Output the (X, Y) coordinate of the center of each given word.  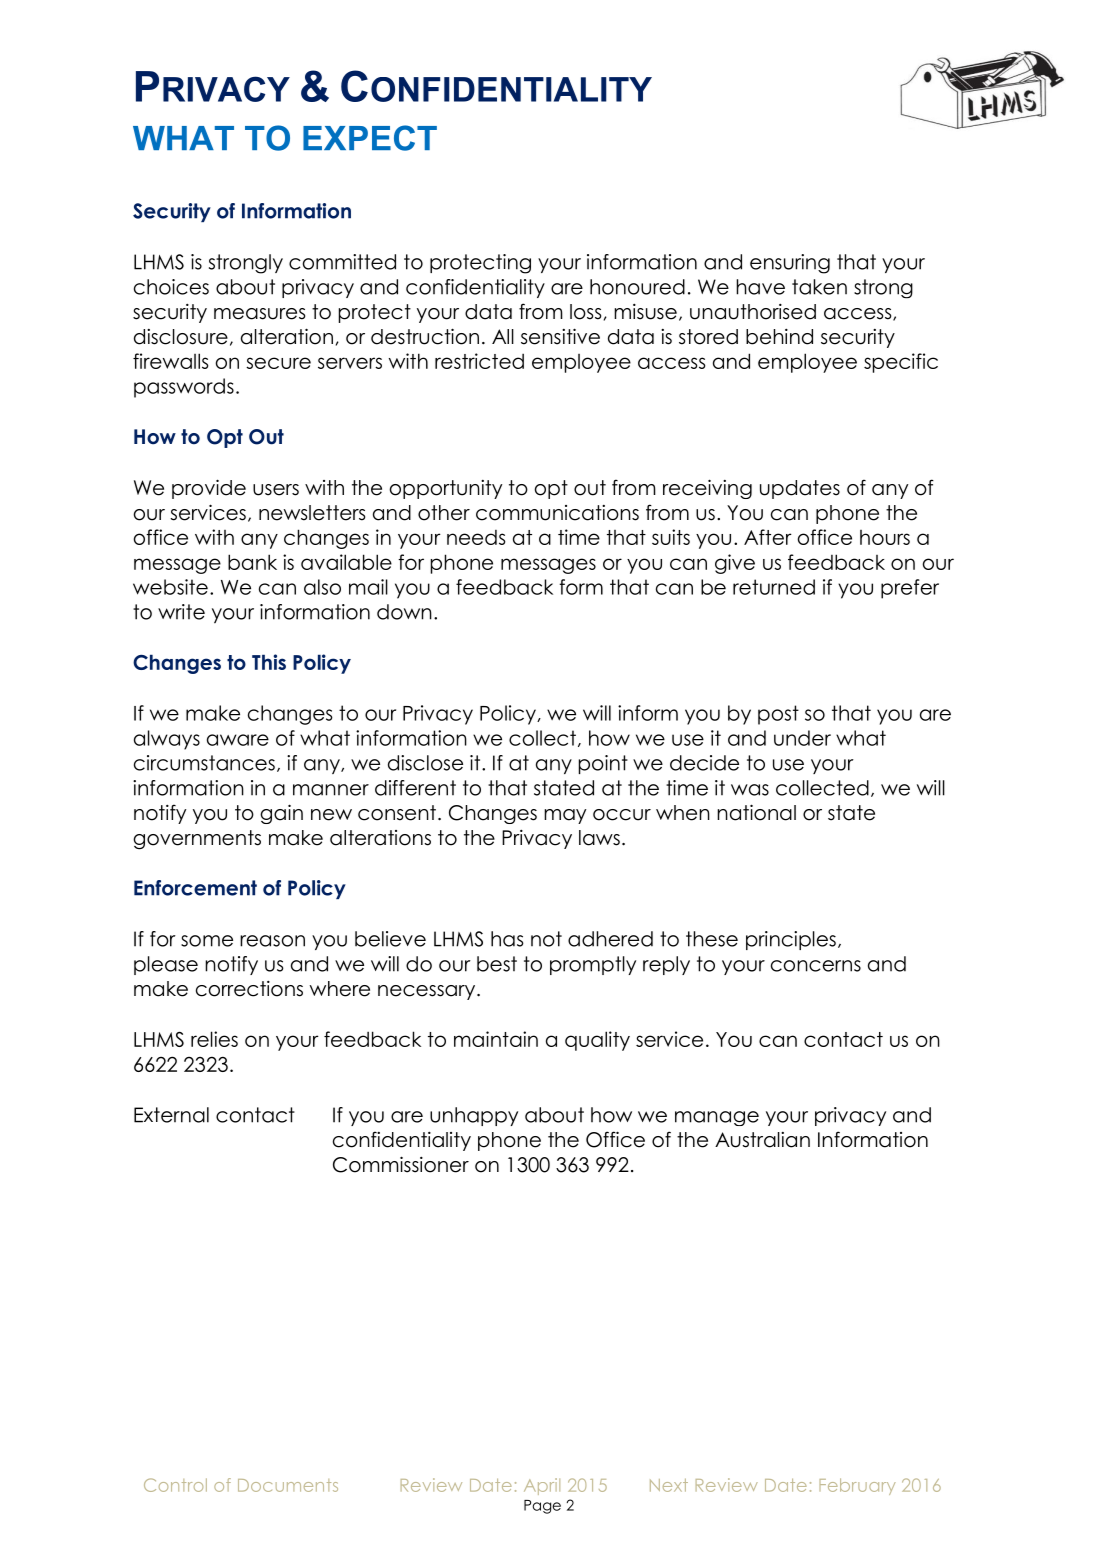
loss (585, 312)
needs (476, 537)
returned (774, 587)
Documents (288, 1485)
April (542, 1486)
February (857, 1486)
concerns (816, 966)
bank (252, 562)
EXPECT (370, 138)
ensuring (790, 264)
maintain (496, 1039)
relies (214, 1039)
